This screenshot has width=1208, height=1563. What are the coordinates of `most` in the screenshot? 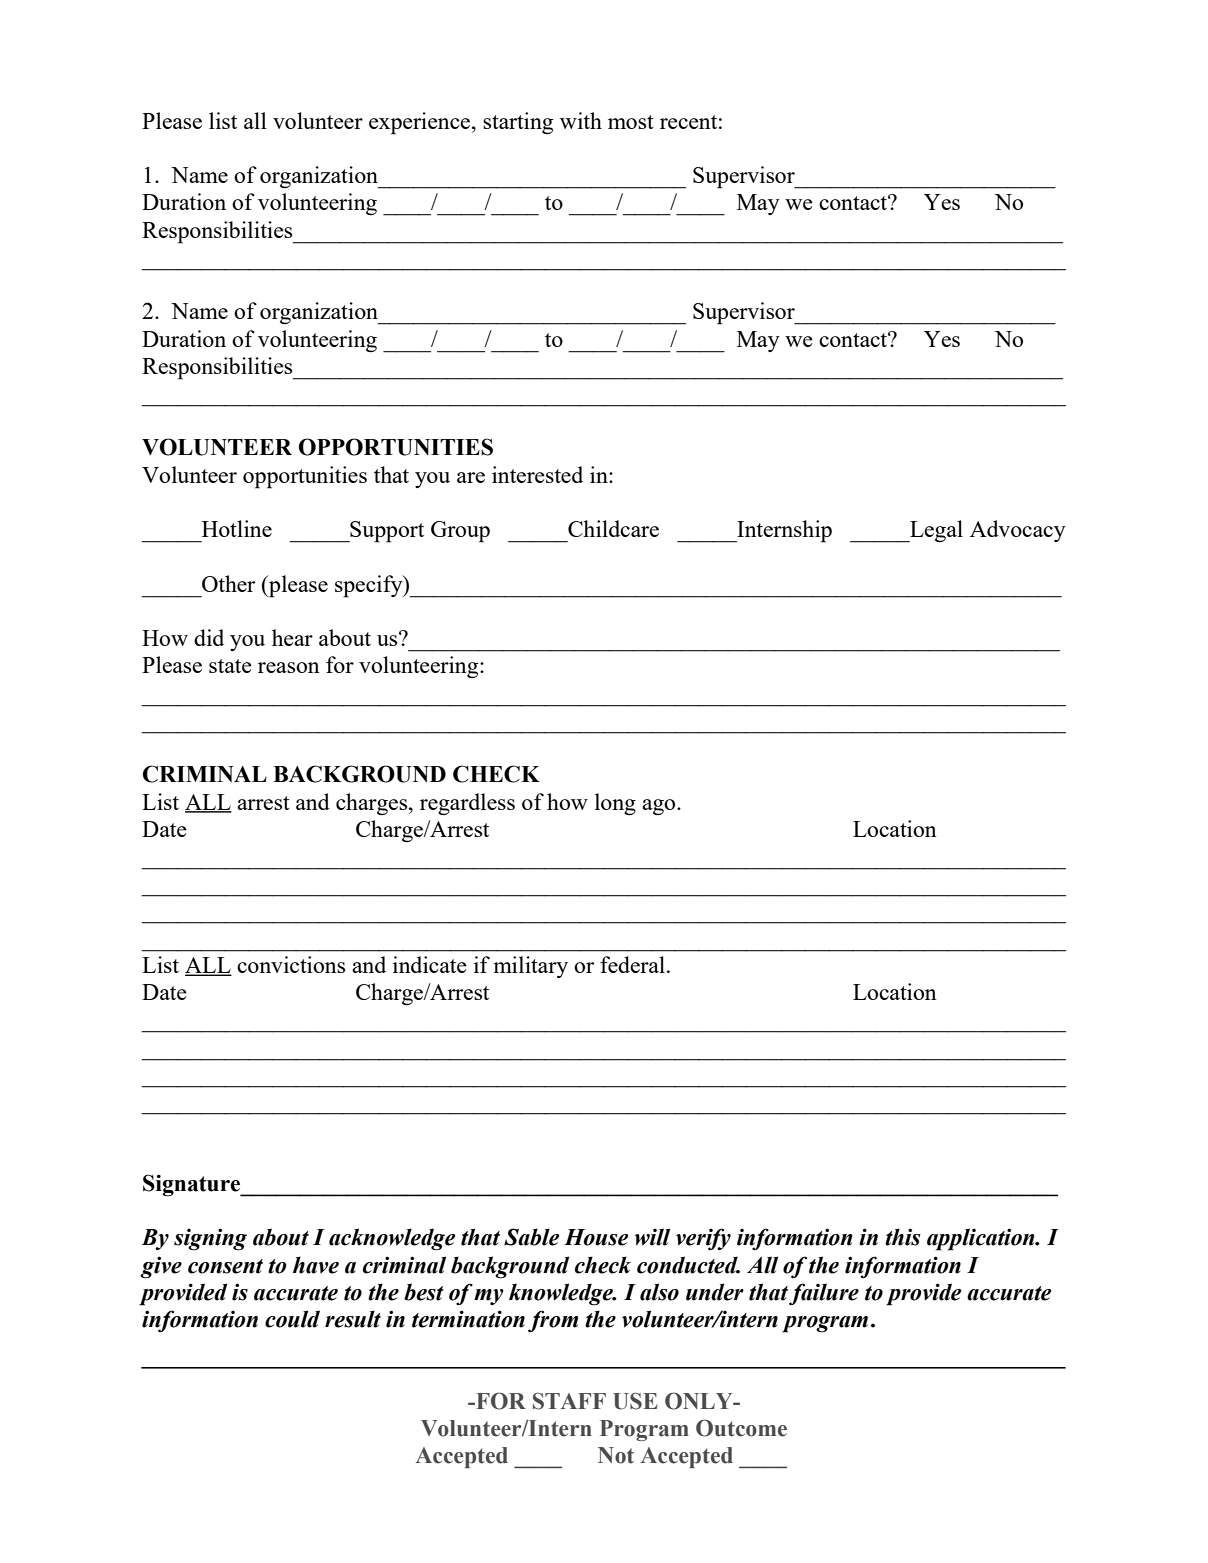 It's located at (631, 122).
